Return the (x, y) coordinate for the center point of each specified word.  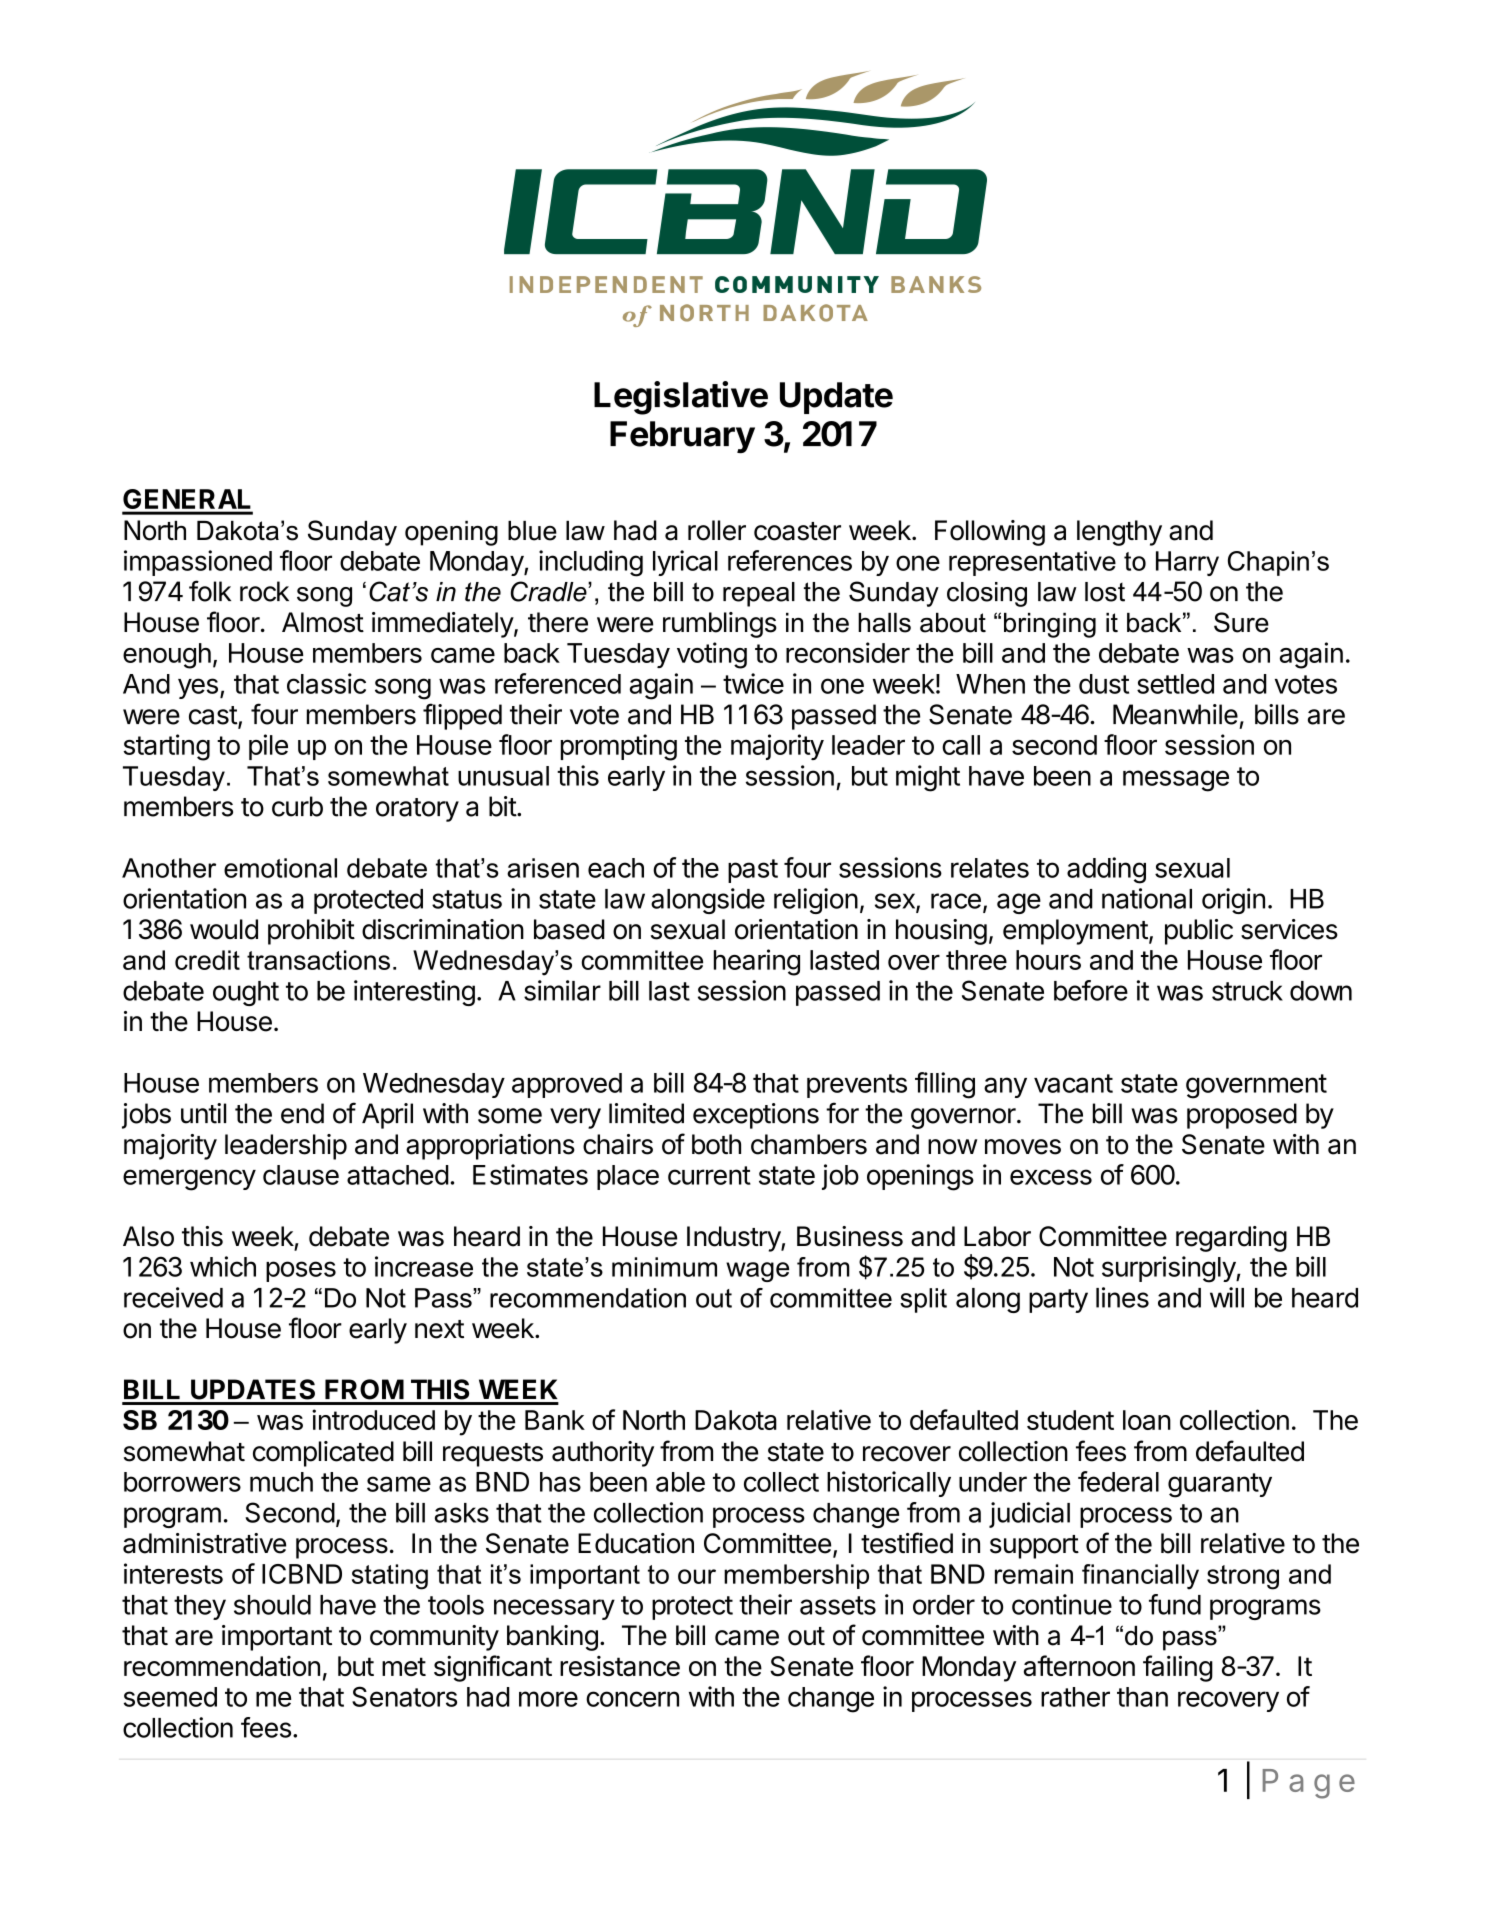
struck (1247, 991)
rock (264, 591)
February (682, 437)
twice (753, 683)
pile (268, 747)
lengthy (1119, 533)
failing (1178, 1668)
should (272, 1605)
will (1227, 1297)
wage (757, 1272)
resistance (620, 1666)
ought (246, 993)
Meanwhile (1175, 714)
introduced (373, 1419)
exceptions (756, 1116)
